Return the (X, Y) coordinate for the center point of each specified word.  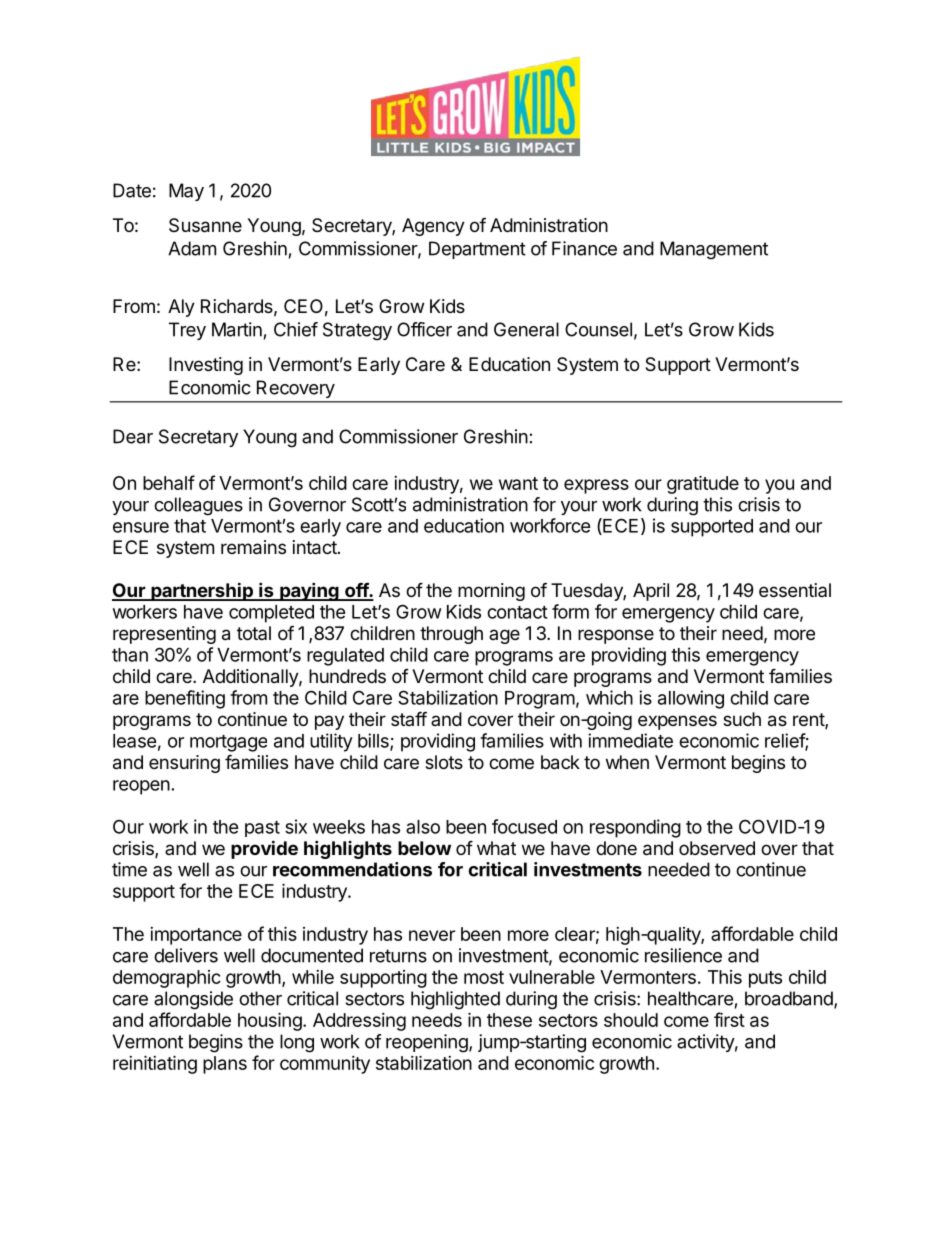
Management (714, 250)
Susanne (205, 225)
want (518, 483)
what (496, 848)
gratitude (703, 484)
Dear (133, 436)
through (451, 635)
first (729, 1019)
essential (795, 590)
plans (225, 1065)
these (509, 1020)
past (262, 829)
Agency (433, 227)
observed (717, 848)
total (254, 633)
